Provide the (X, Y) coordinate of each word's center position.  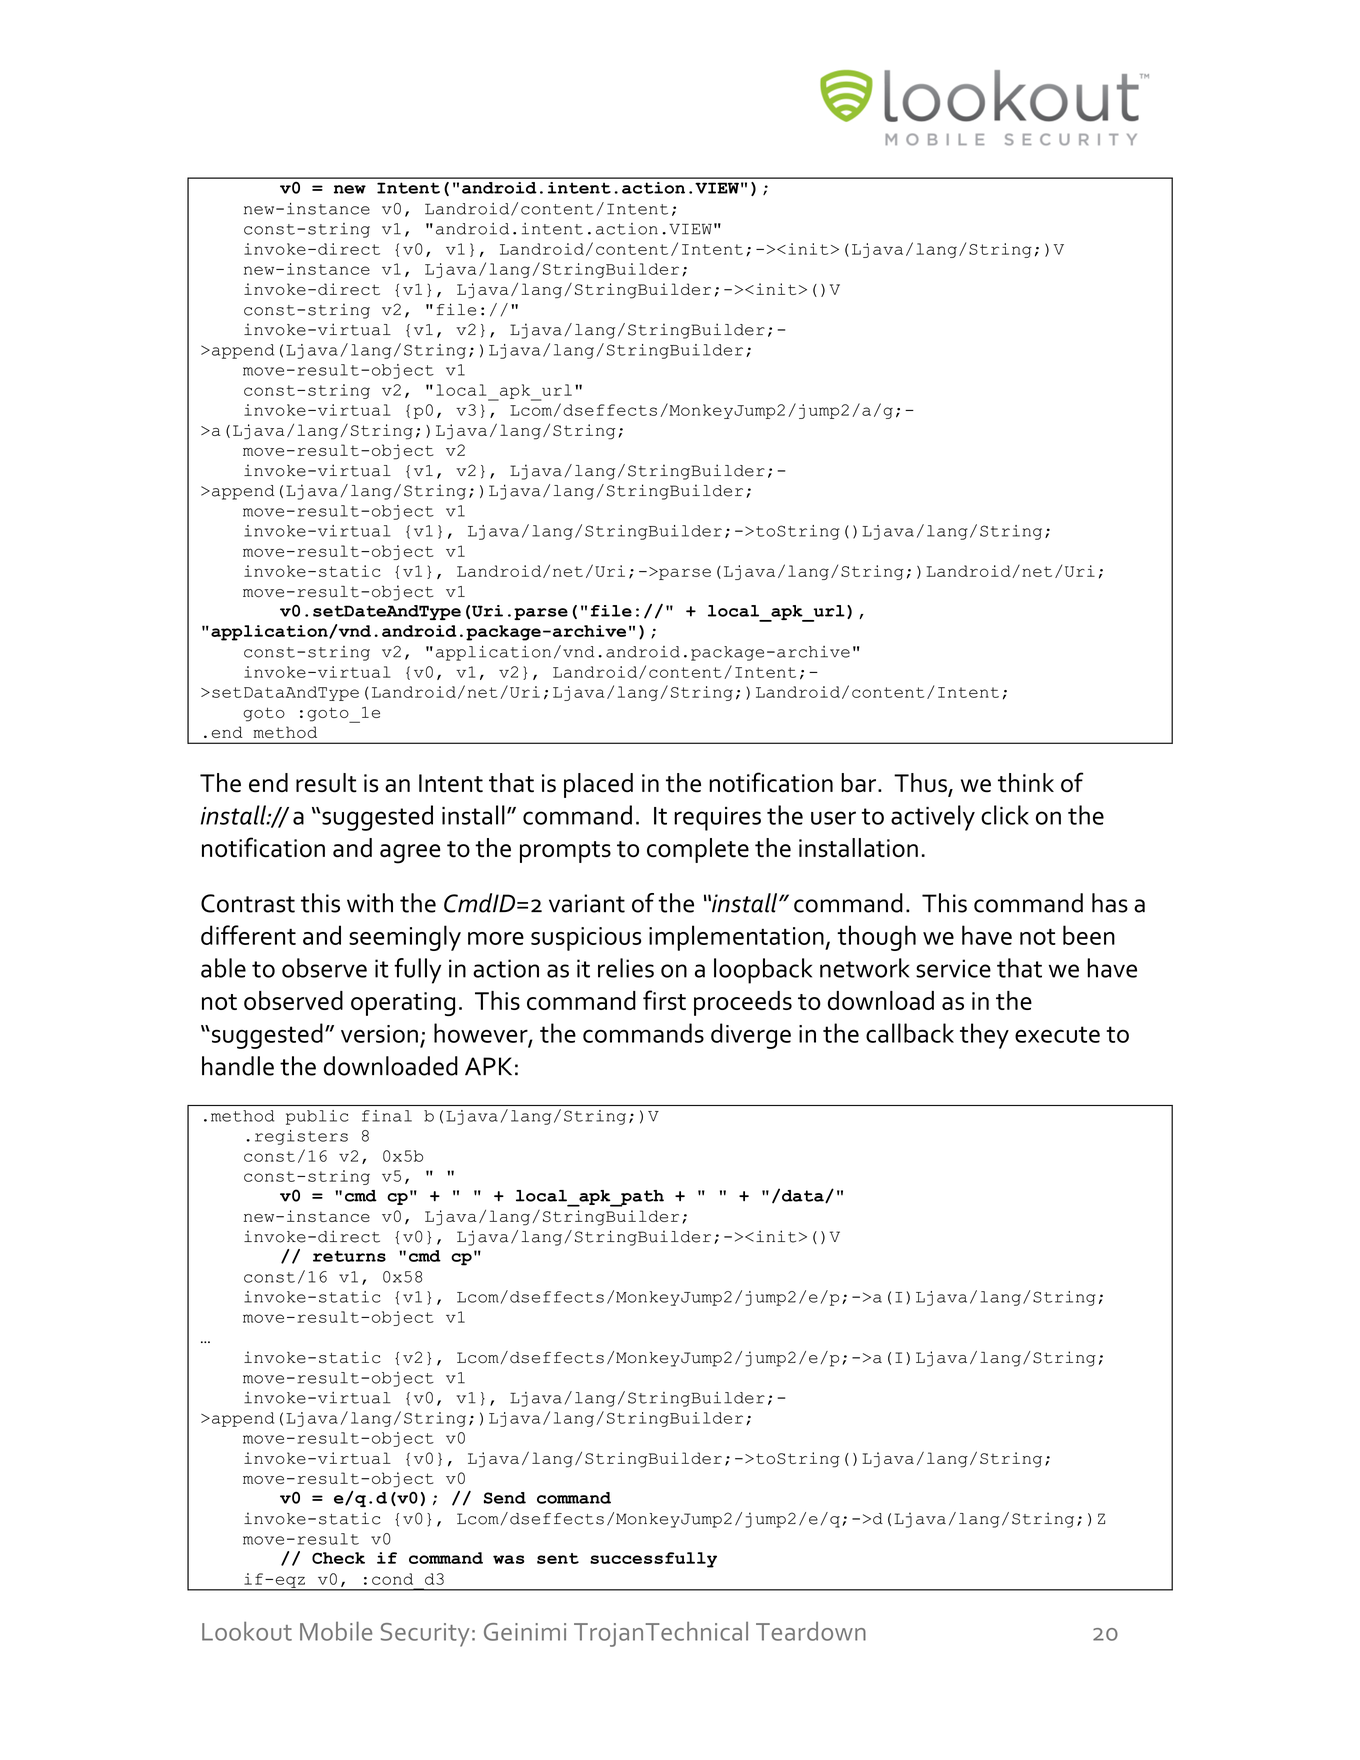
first (664, 1000)
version (379, 1034)
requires (717, 819)
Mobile (336, 1631)
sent (558, 1558)
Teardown (811, 1631)
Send (504, 1498)
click (1005, 815)
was (509, 1559)
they (984, 1036)
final (387, 1116)
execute (1057, 1034)
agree (410, 854)
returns (349, 1256)
